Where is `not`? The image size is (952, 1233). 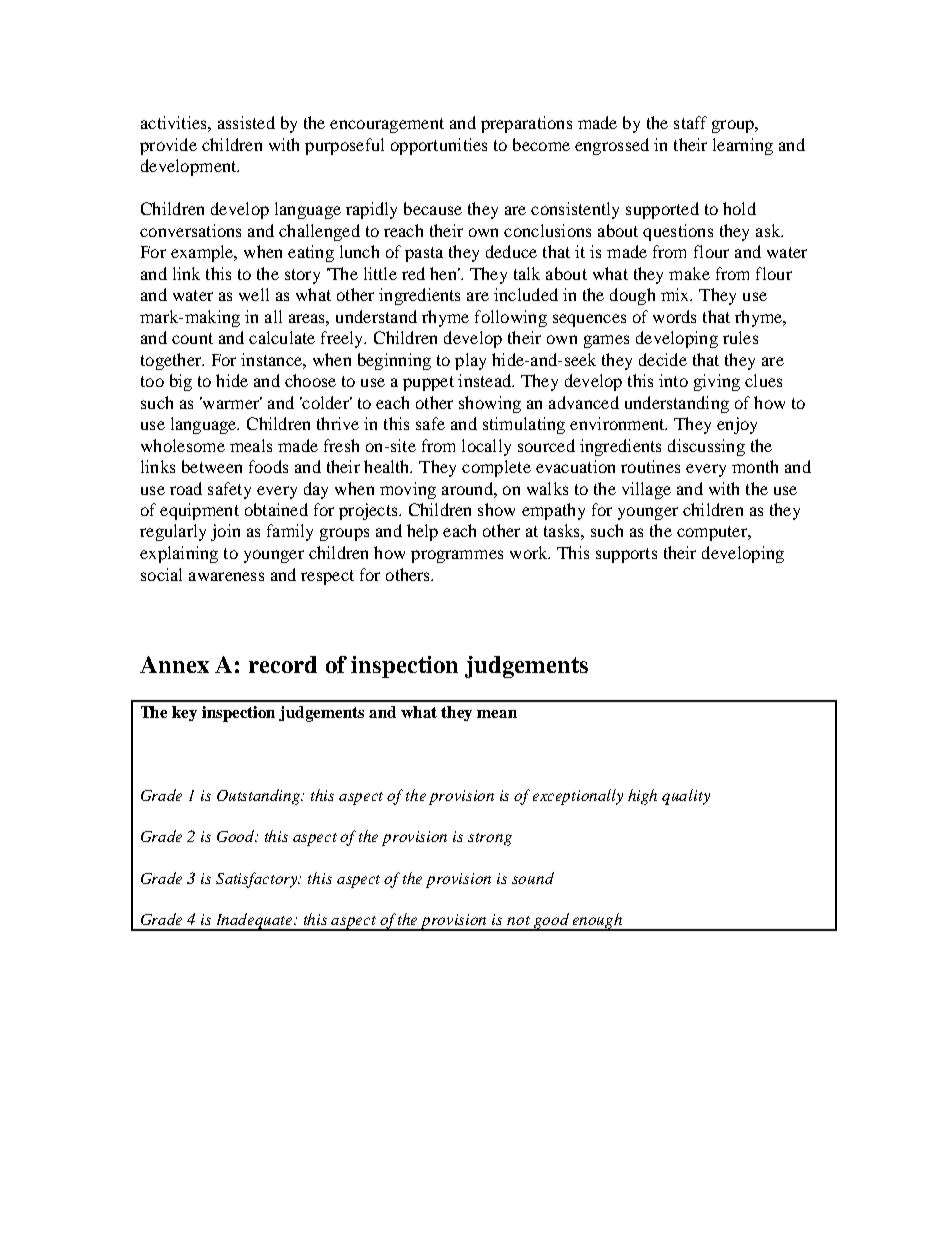 not is located at coordinates (518, 920).
